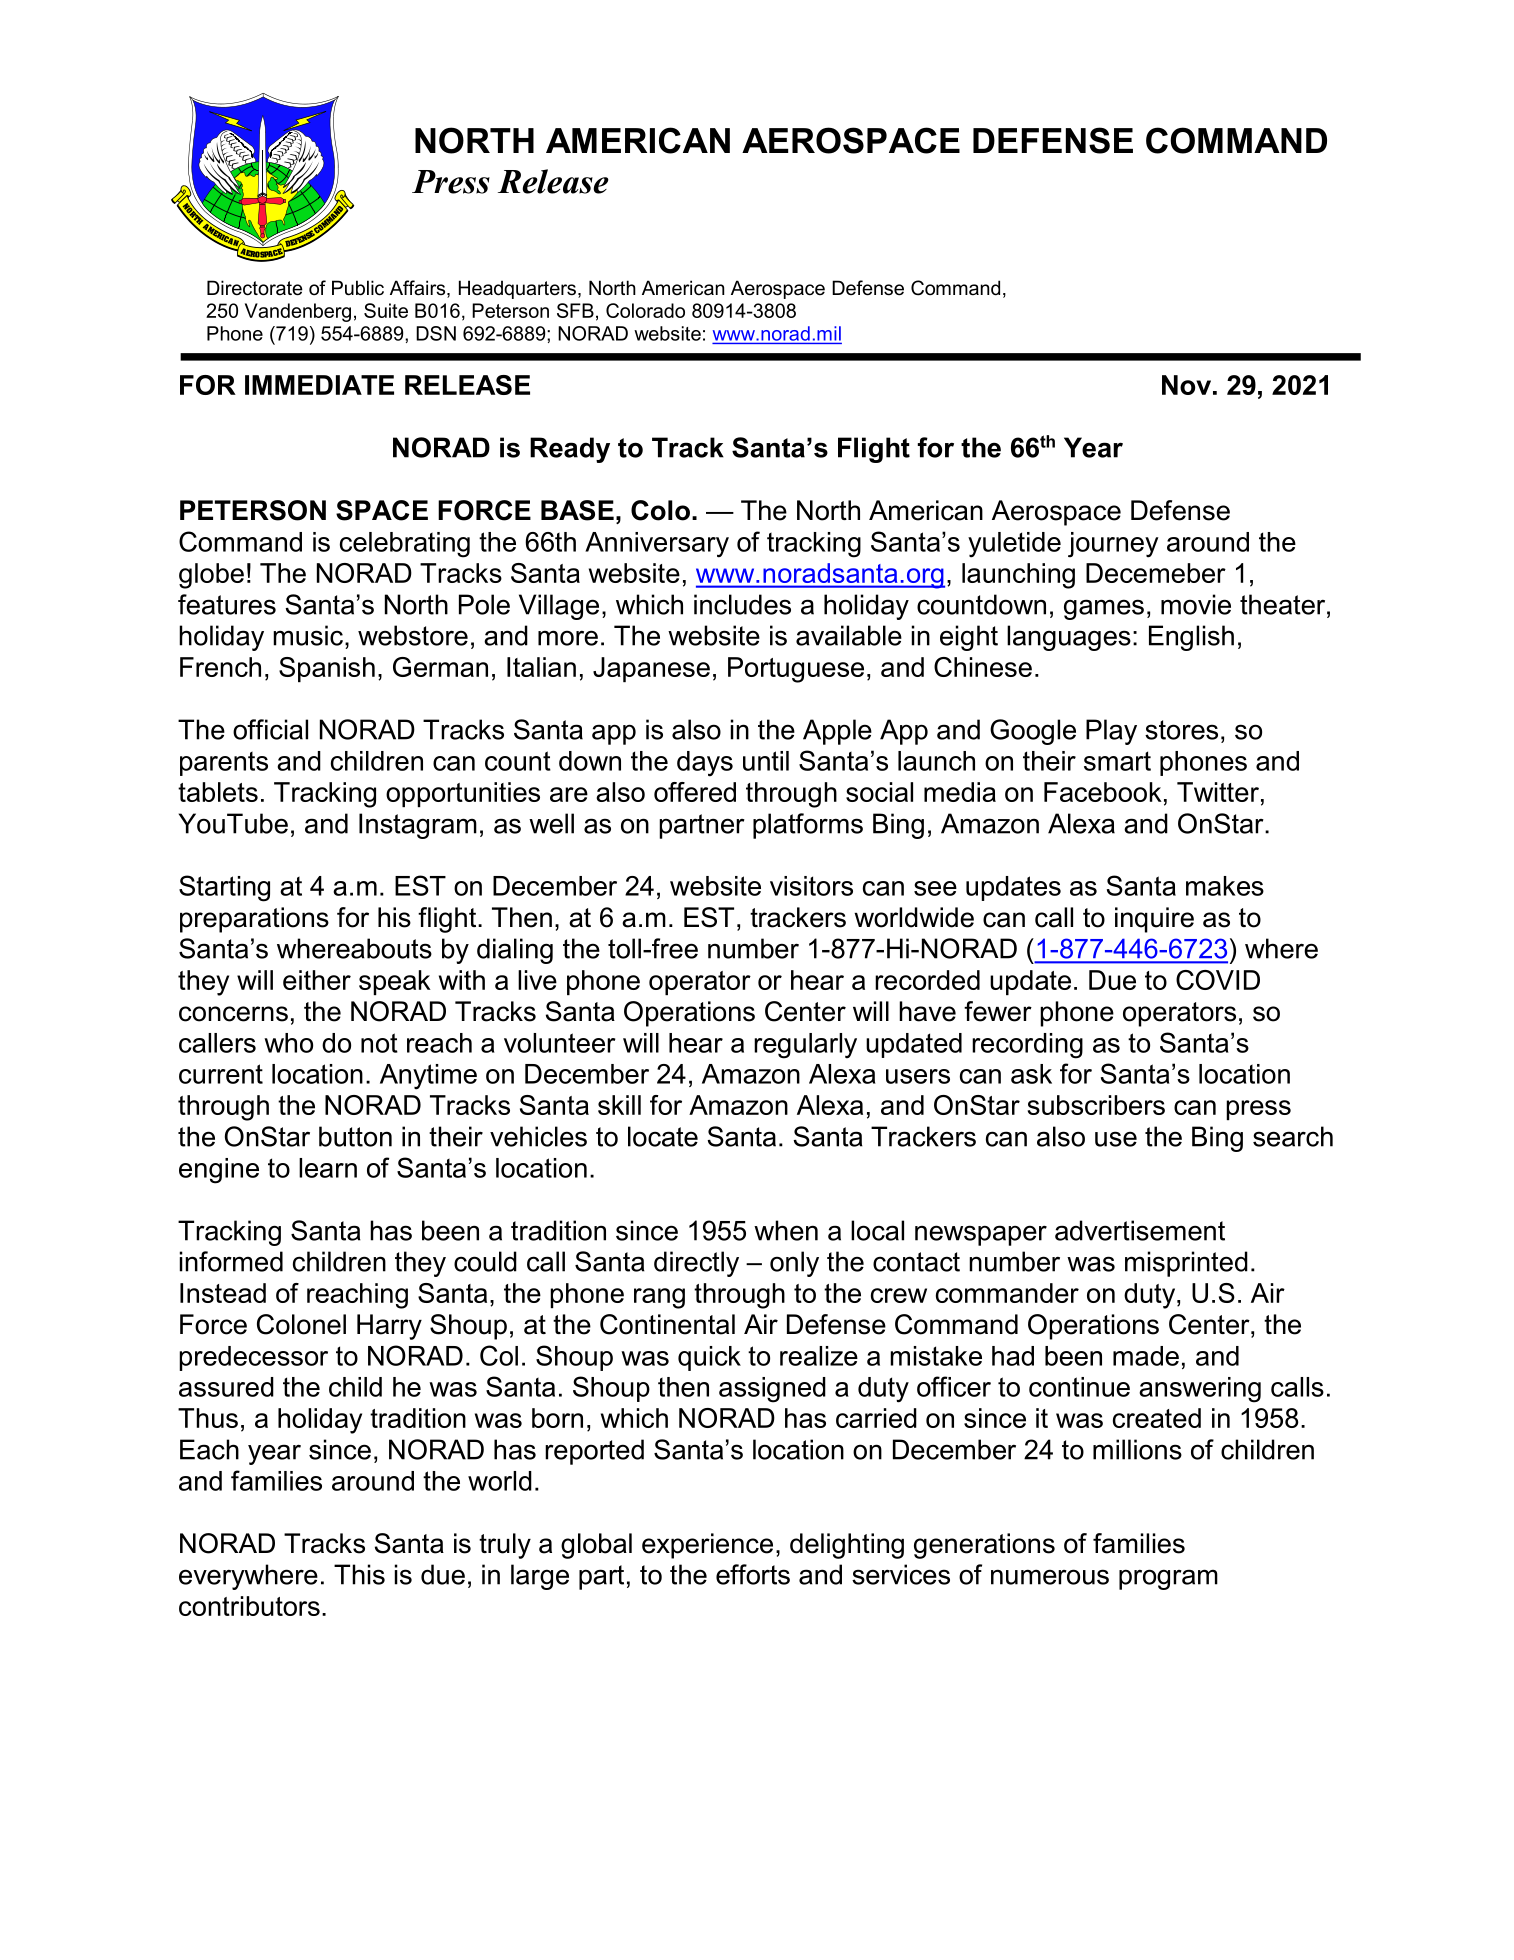 Image resolution: width=1514 pixels, height=1960 pixels. Describe the element at coordinates (1186, 385) in the document. I see `Nov` at that location.
